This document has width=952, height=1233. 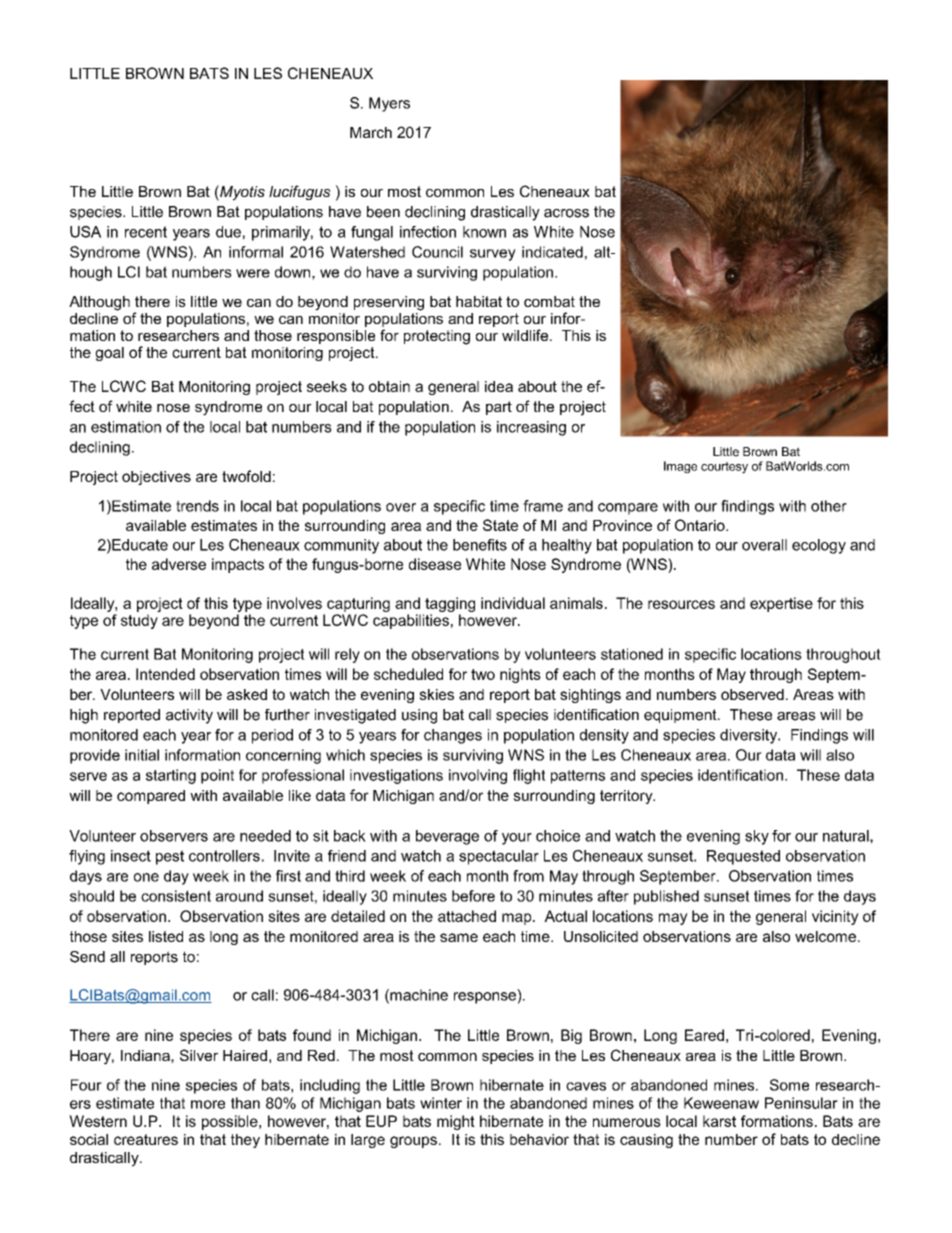 What do you see at coordinates (146, 232) in the document?
I see `recent` at bounding box center [146, 232].
